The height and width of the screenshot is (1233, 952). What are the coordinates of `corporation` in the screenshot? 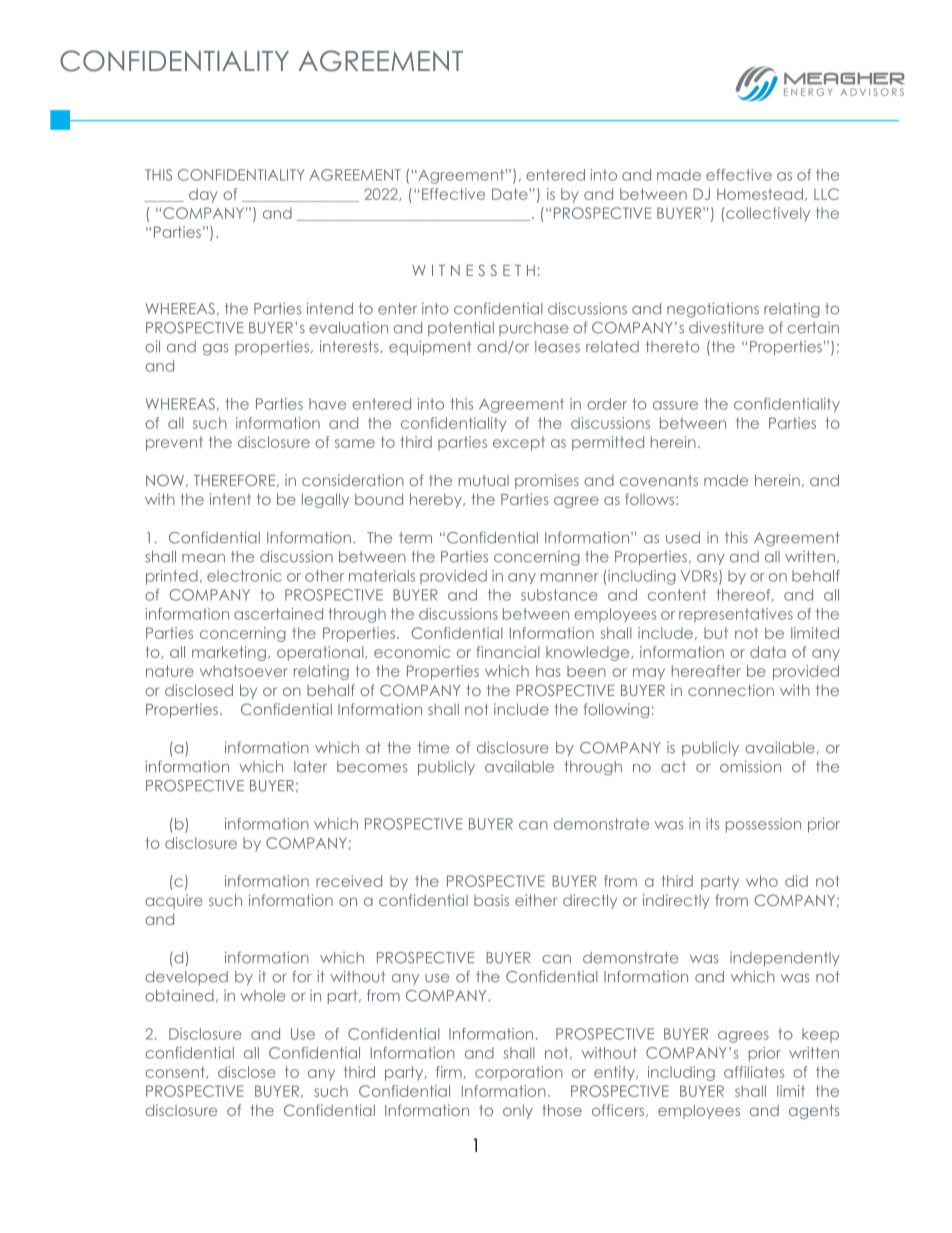 It's located at (519, 1073).
